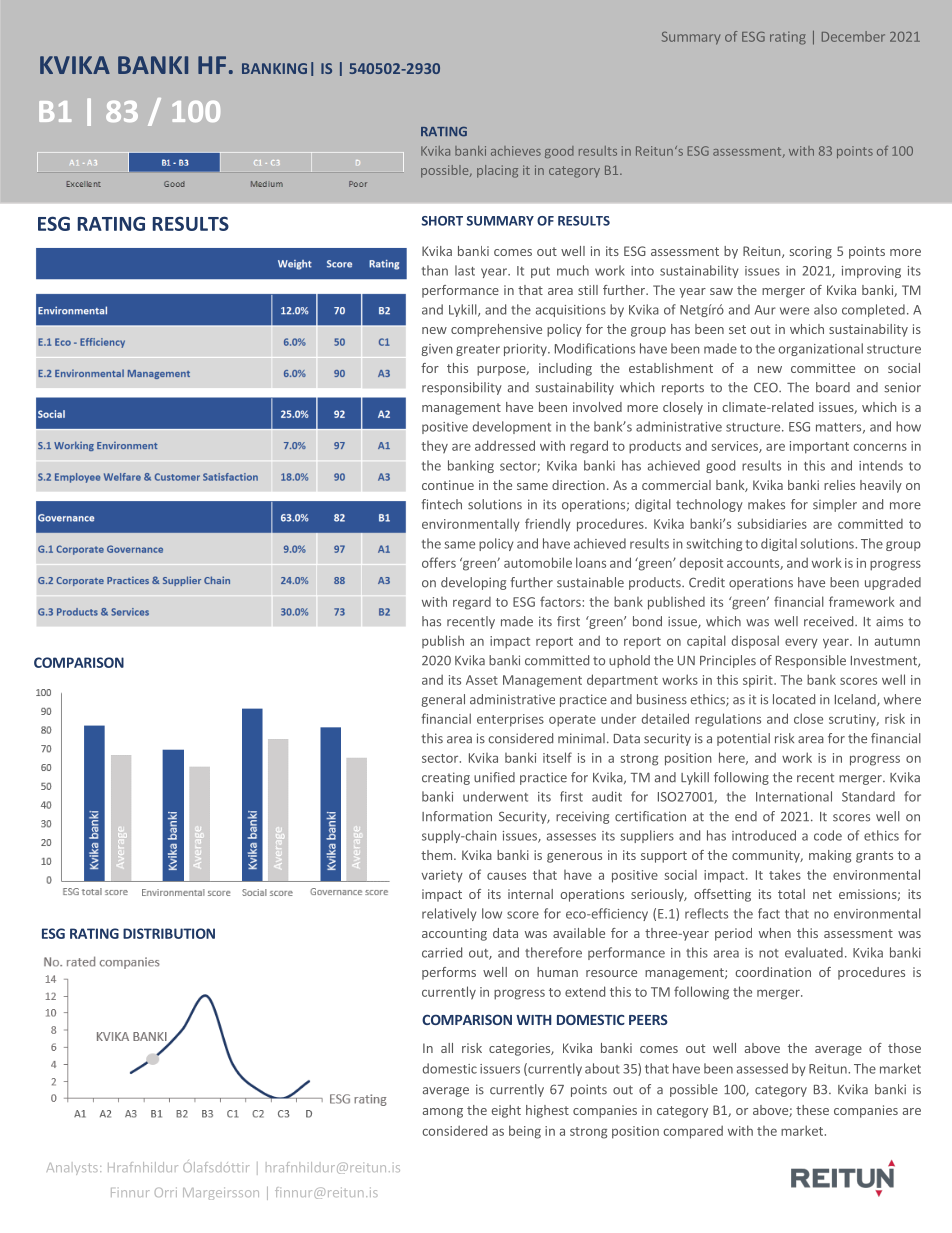 The height and width of the document is (1233, 952). I want to click on offers, so click(439, 562).
